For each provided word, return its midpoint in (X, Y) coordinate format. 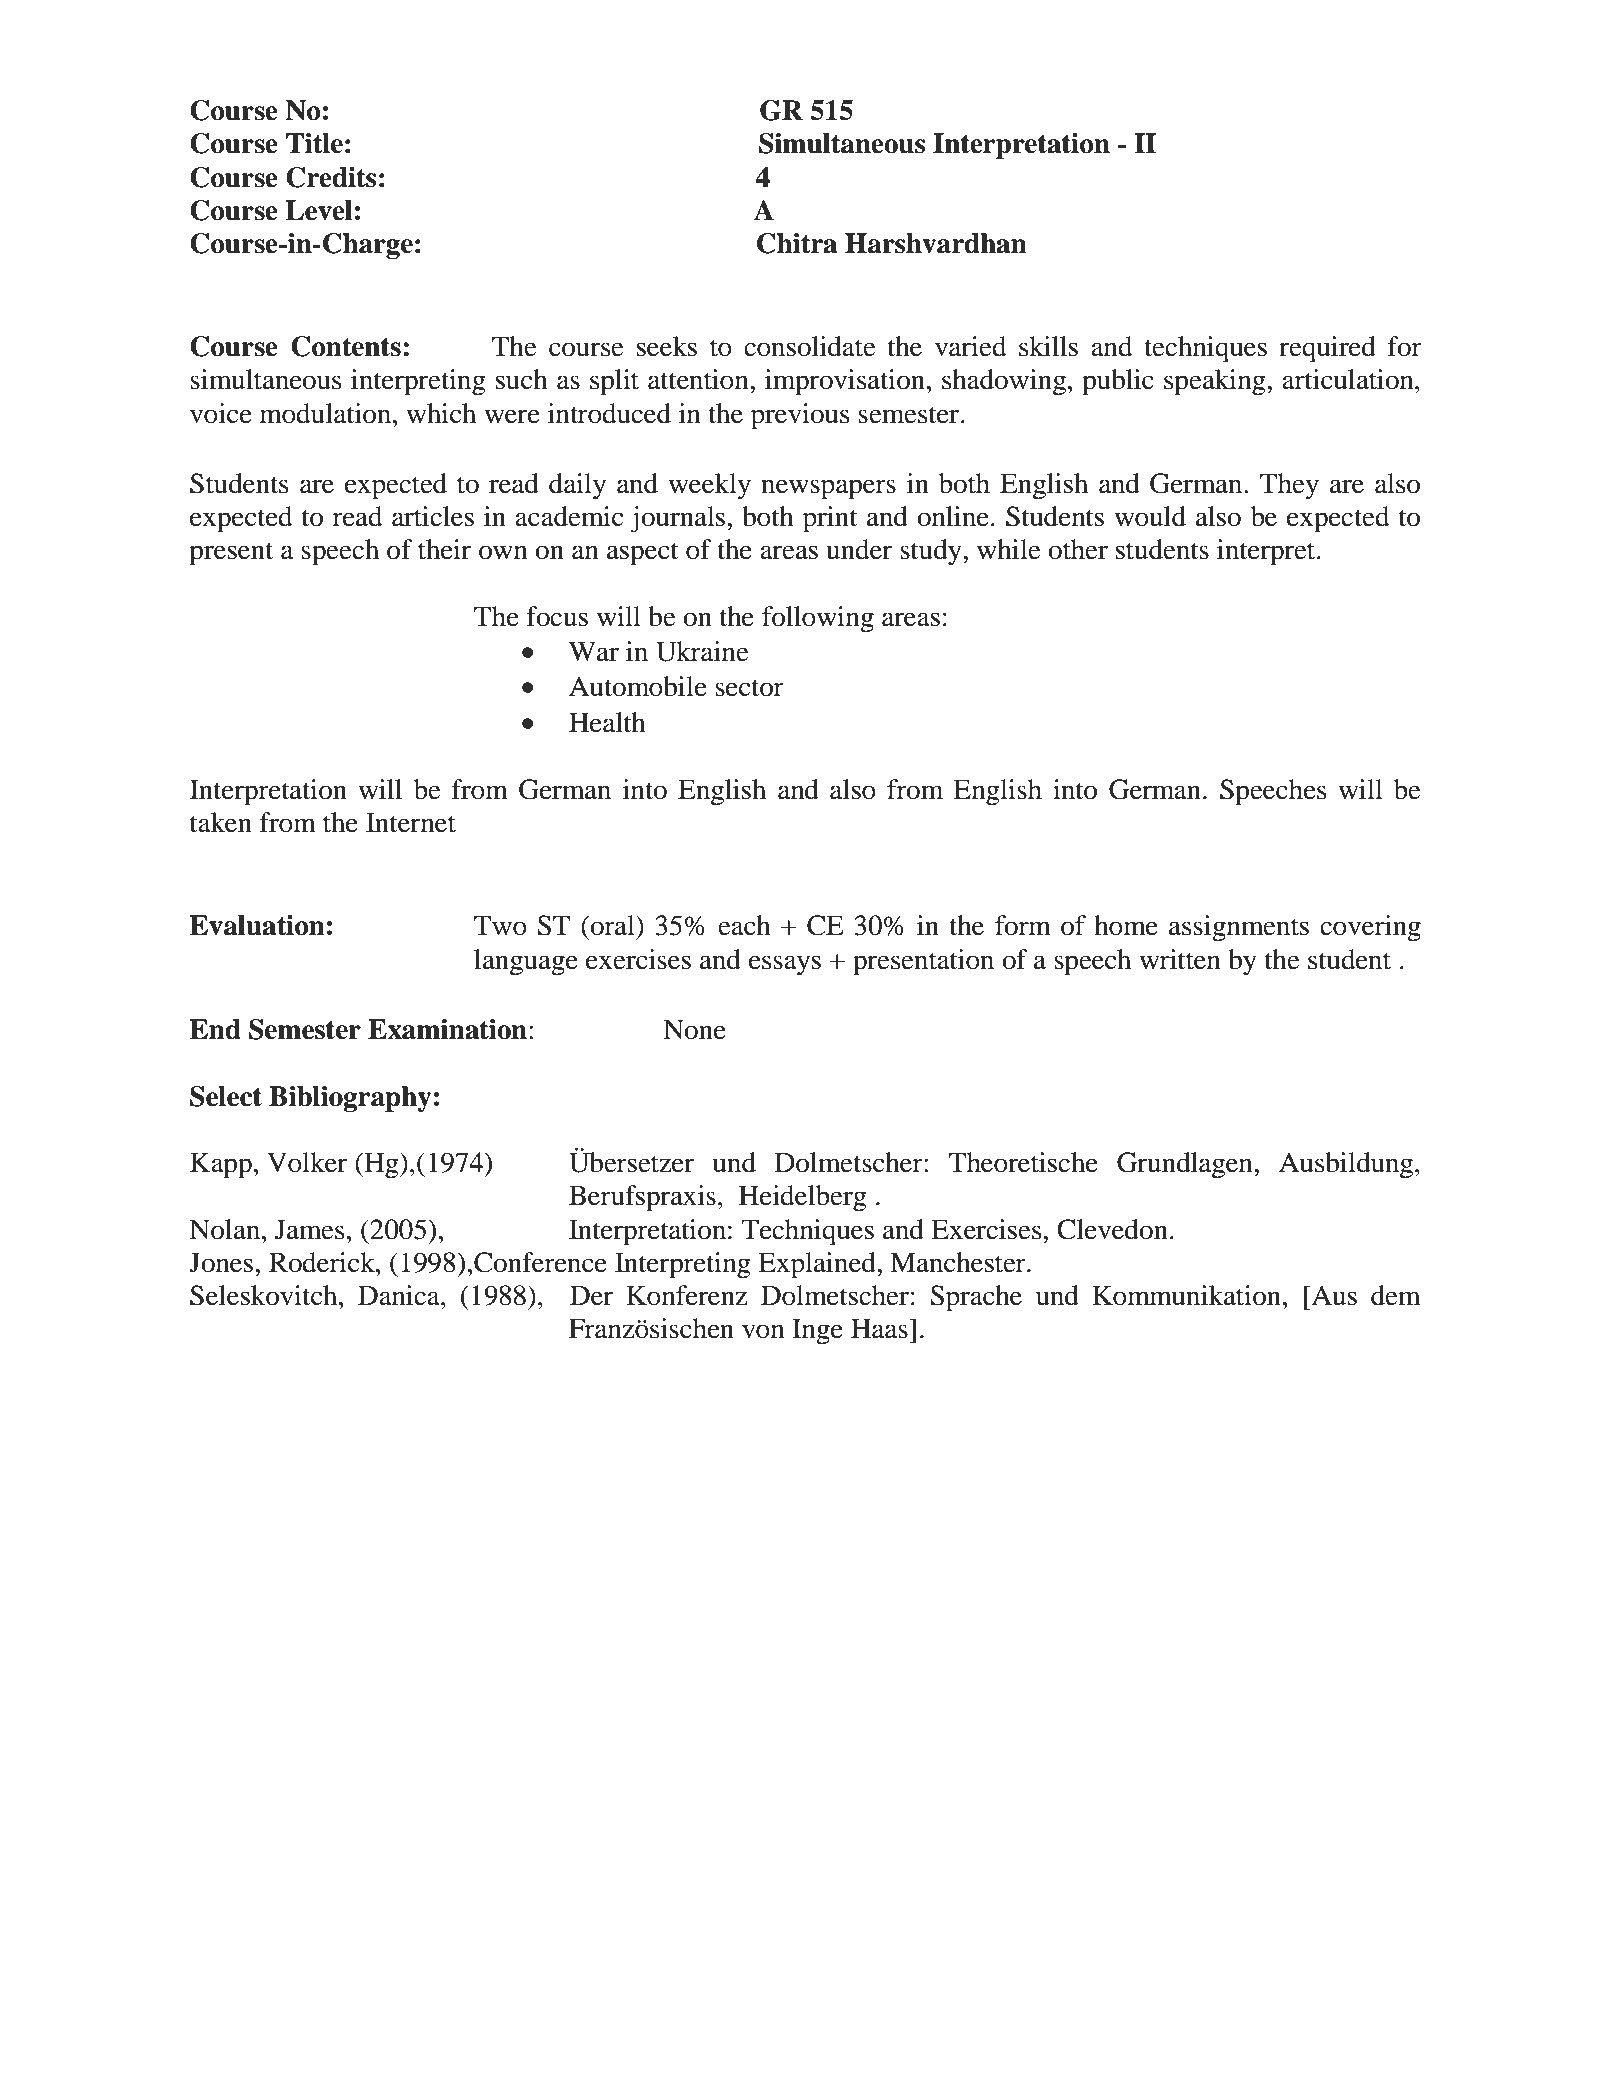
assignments (1239, 928)
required (1327, 349)
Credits (331, 177)
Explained (818, 1265)
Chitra (797, 243)
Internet (411, 822)
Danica (400, 1295)
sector (749, 688)
